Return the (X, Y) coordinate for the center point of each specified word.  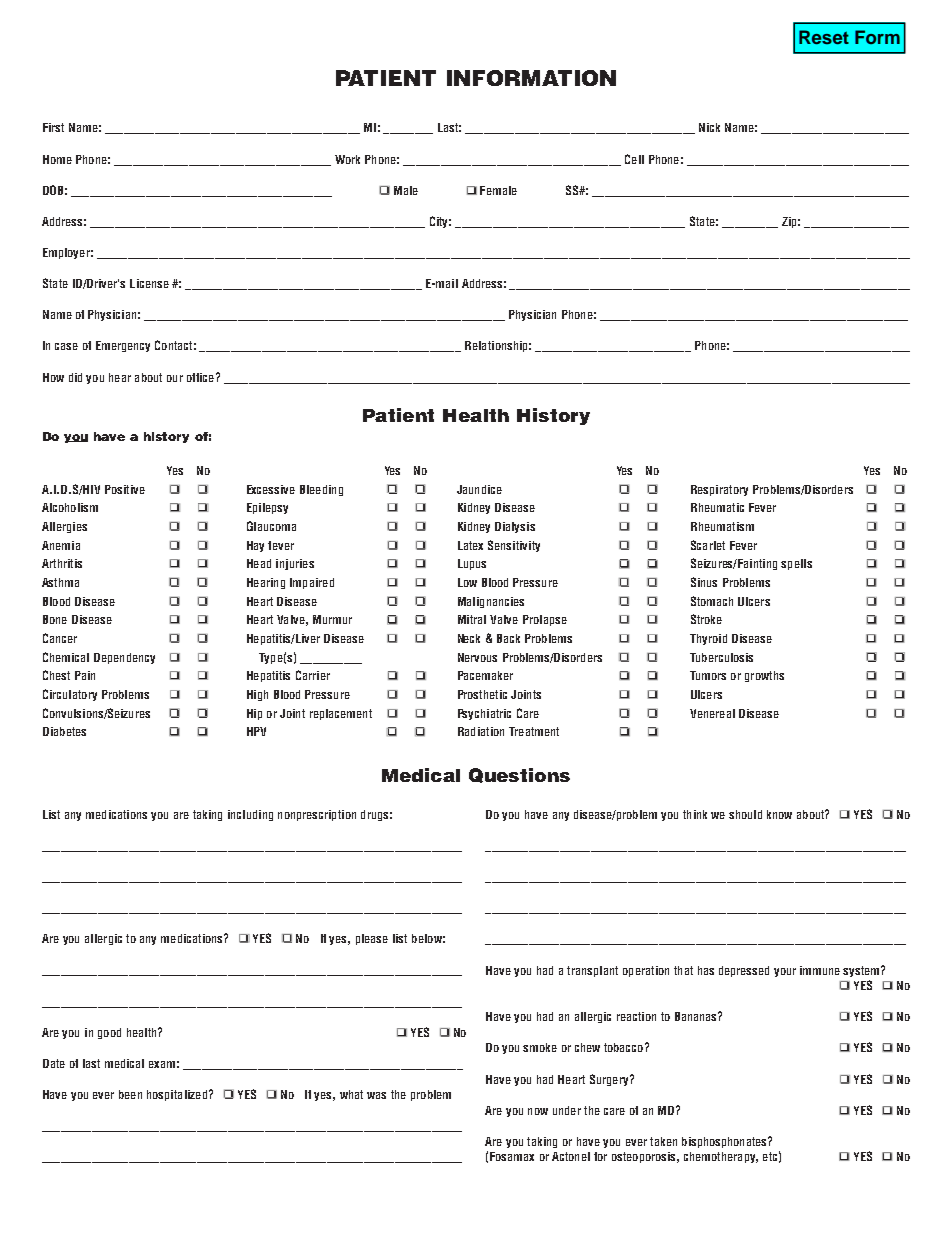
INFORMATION (531, 78)
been (130, 1094)
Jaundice (479, 489)
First (53, 127)
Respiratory (719, 490)
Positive (125, 489)
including (250, 815)
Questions (519, 775)
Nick (709, 127)
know (779, 814)
